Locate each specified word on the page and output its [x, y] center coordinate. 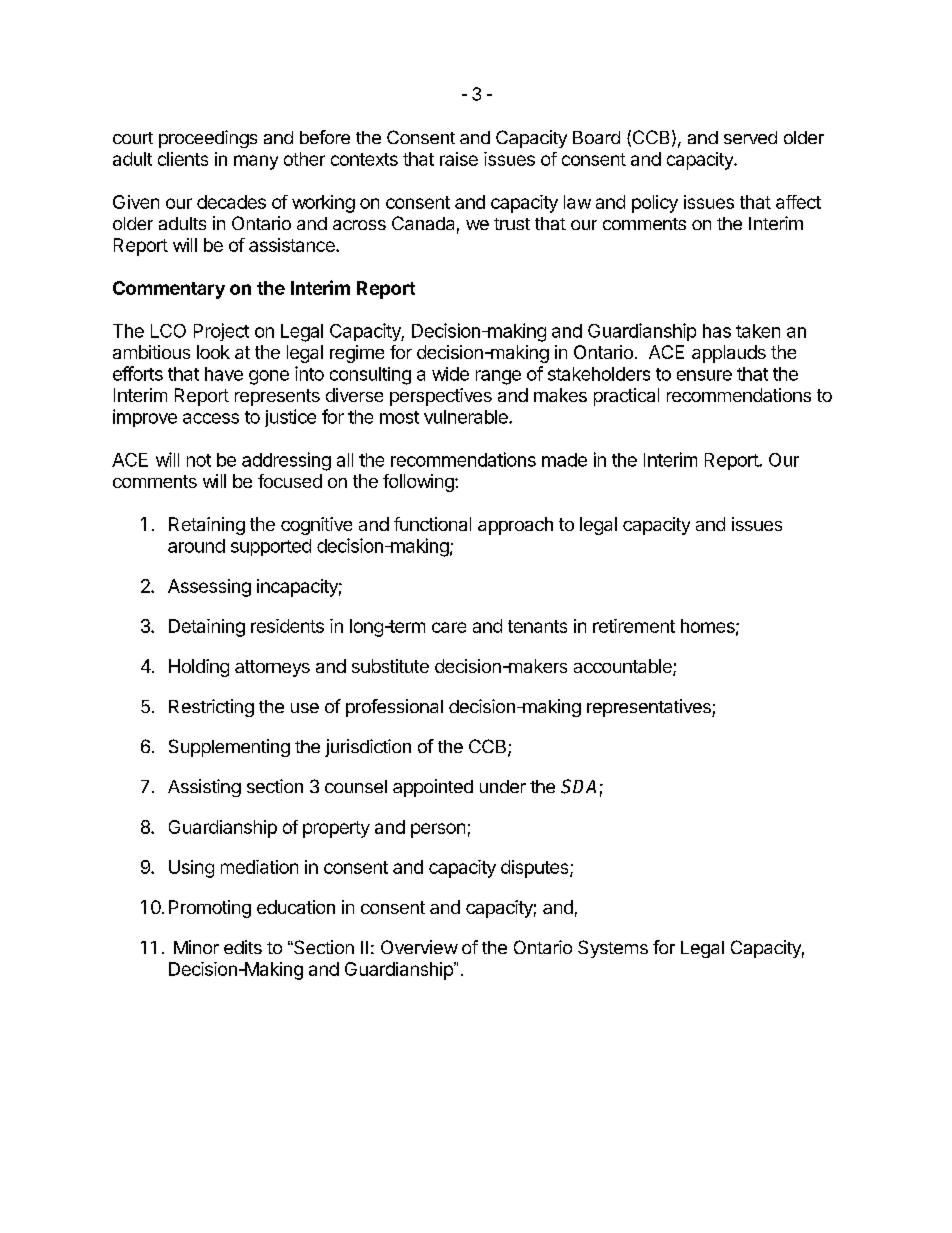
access [211, 418]
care [449, 627]
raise [459, 159]
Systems [613, 949]
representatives [650, 708]
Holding [199, 668]
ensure [704, 375]
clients [183, 159]
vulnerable [467, 417]
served [750, 137]
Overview [419, 947]
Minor [196, 947]
